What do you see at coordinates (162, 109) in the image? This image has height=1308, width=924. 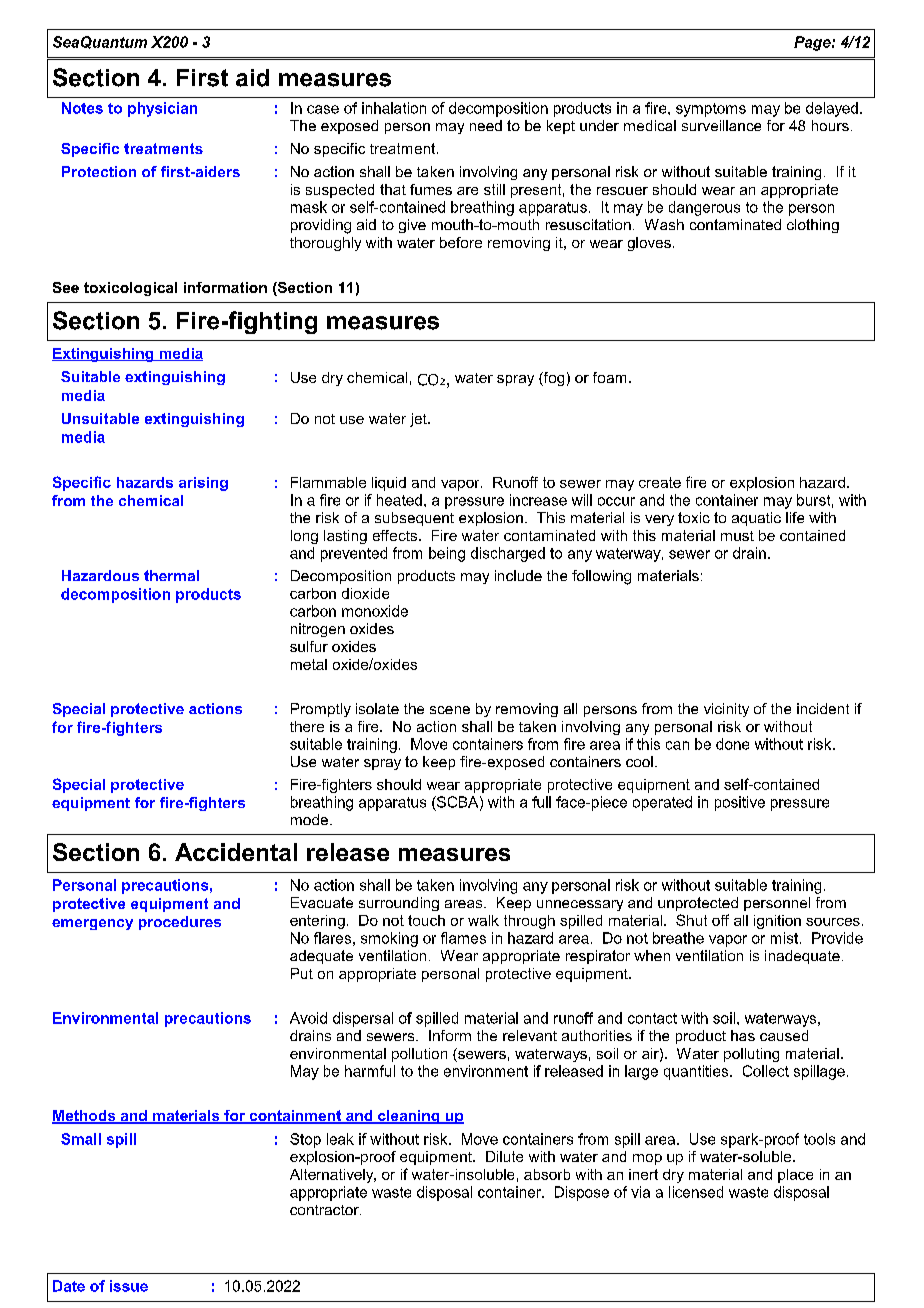 I see `physician` at bounding box center [162, 109].
